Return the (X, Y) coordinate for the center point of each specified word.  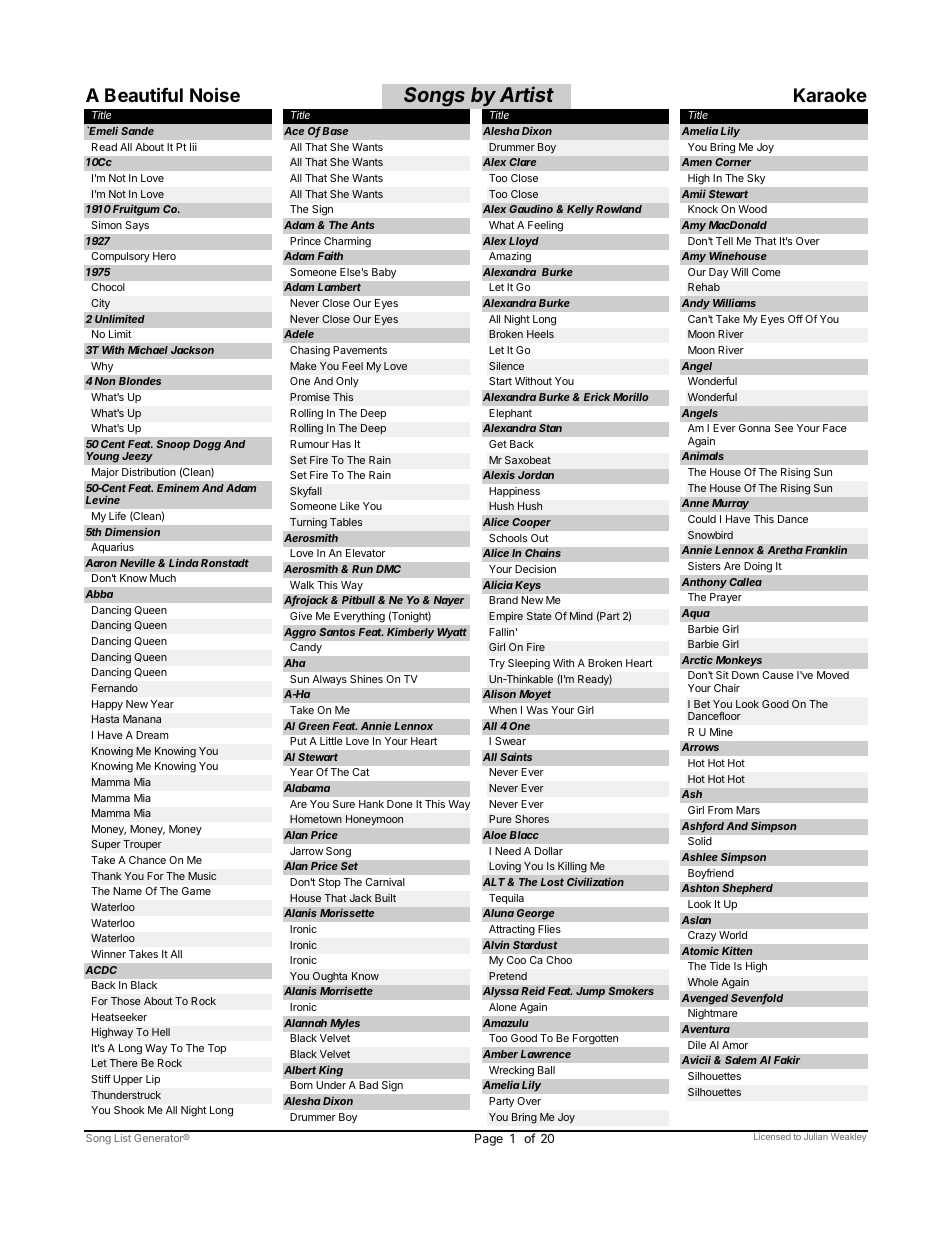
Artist (527, 94)
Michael (148, 350)
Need (508, 851)
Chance (147, 860)
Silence (506, 366)
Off (795, 319)
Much (163, 578)
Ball (546, 1070)
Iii (193, 147)
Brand (503, 600)
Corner (733, 162)
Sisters (704, 566)
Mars (748, 810)
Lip (153, 1080)
